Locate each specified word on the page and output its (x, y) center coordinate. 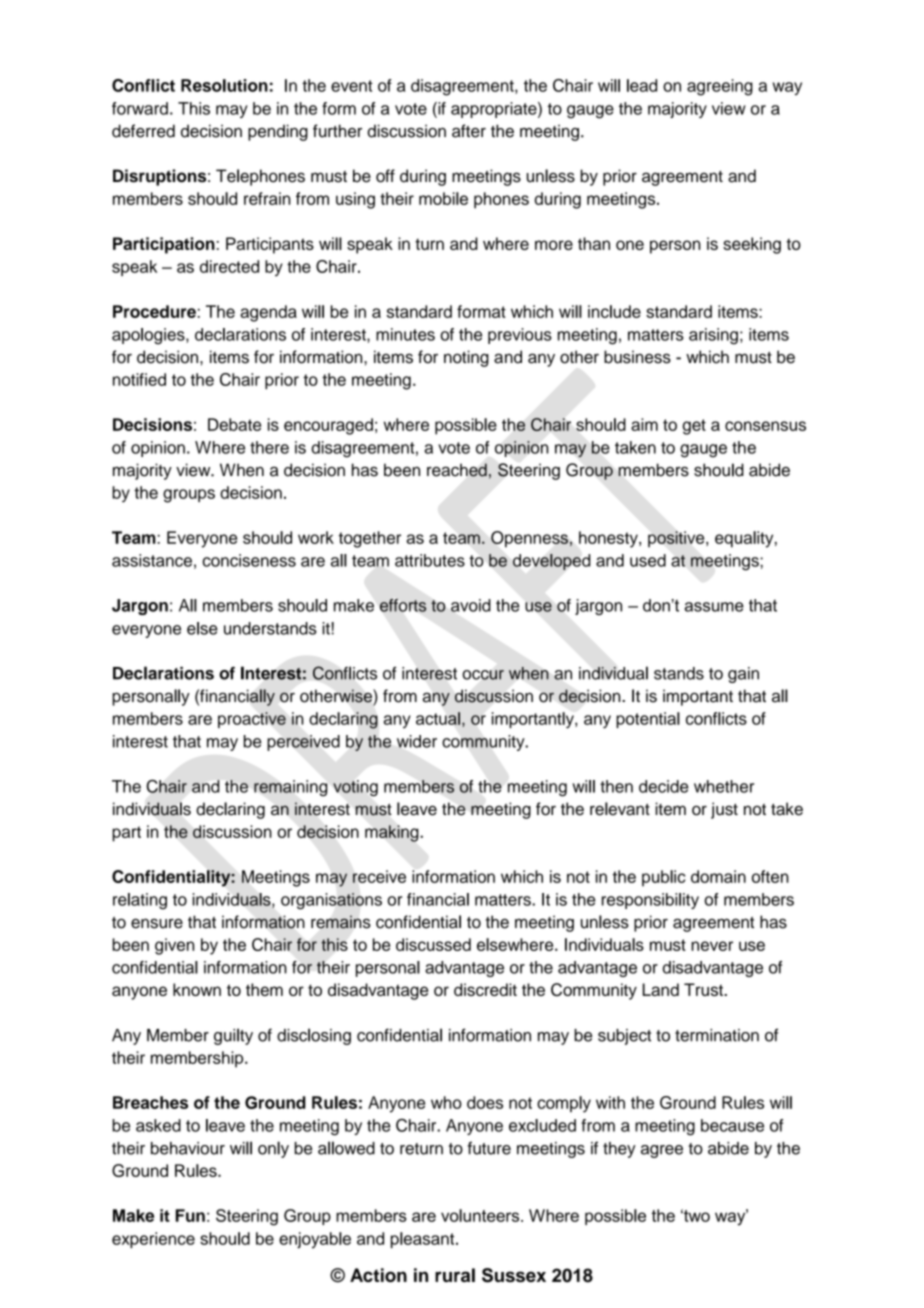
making (393, 833)
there (269, 447)
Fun (190, 1215)
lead (642, 85)
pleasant (424, 1240)
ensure (157, 923)
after (469, 131)
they (619, 1150)
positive (677, 539)
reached (457, 470)
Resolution (224, 85)
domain (718, 876)
